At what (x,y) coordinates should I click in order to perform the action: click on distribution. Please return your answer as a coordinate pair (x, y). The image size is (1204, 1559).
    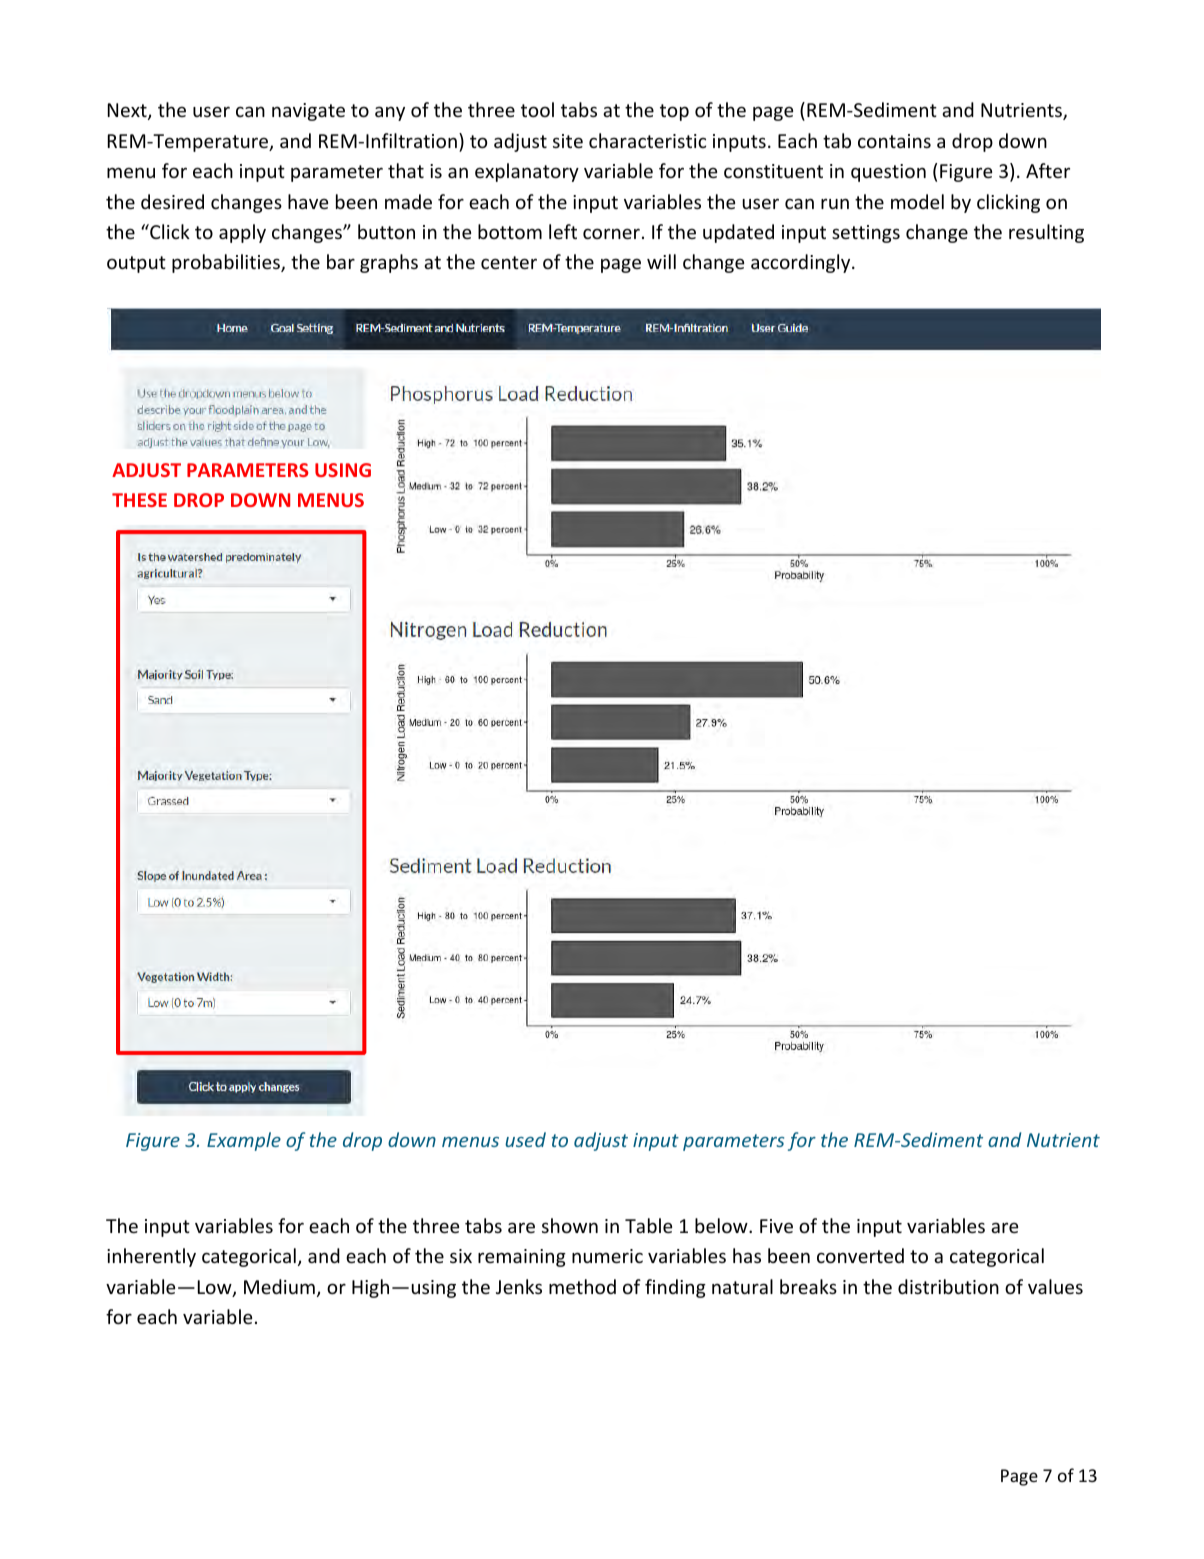
    Looking at the image, I should click on (948, 1286).
